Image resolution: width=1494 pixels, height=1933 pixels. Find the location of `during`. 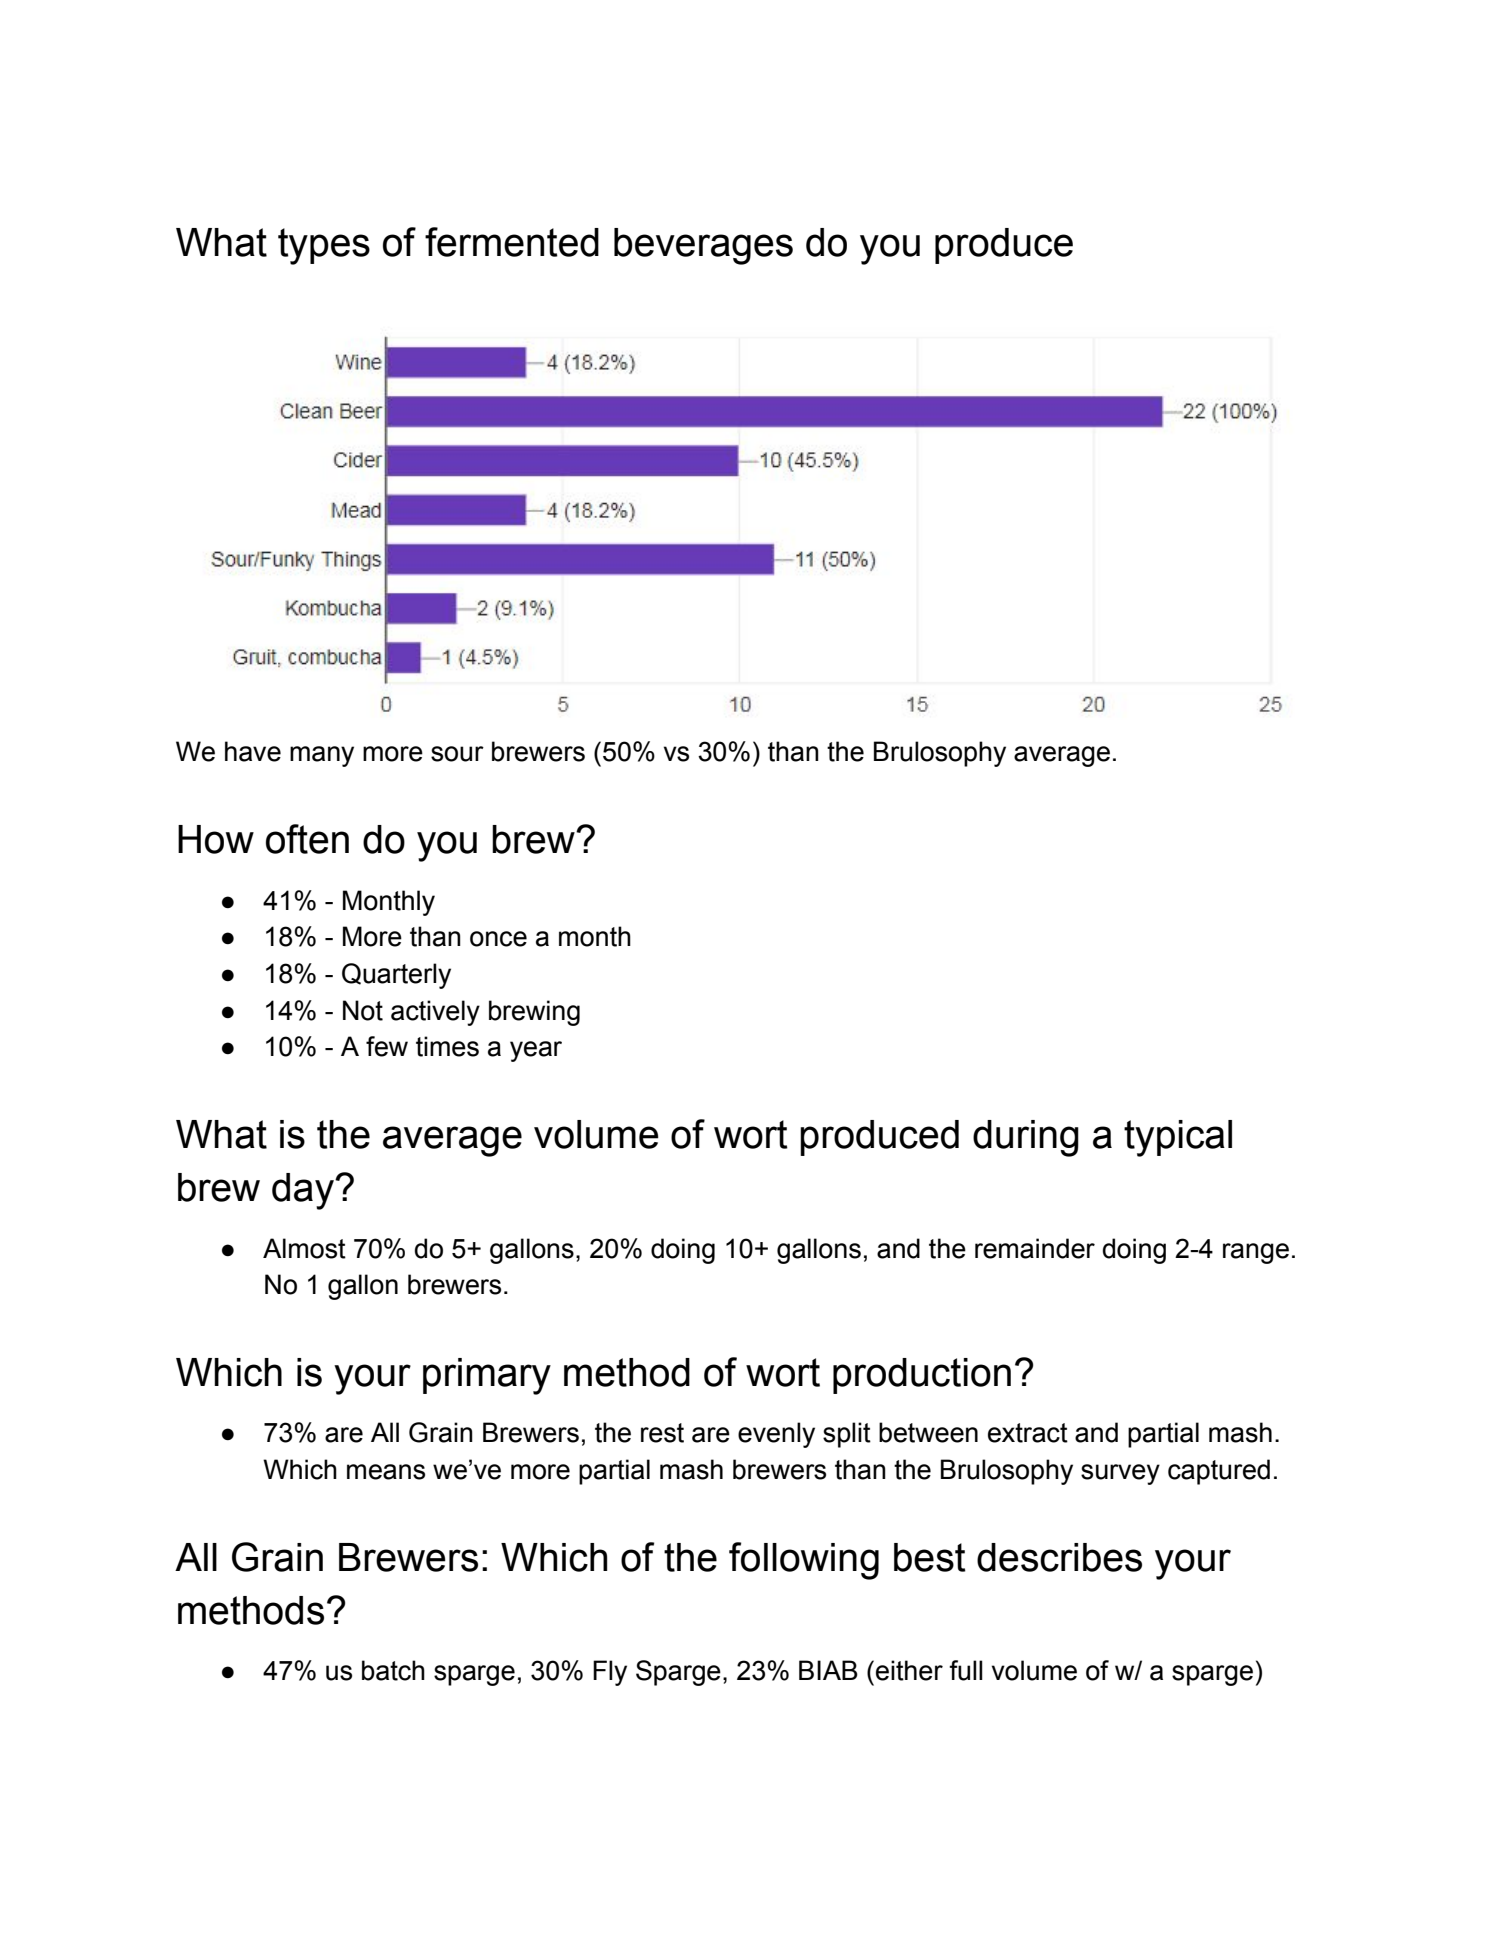

during is located at coordinates (1026, 1138).
